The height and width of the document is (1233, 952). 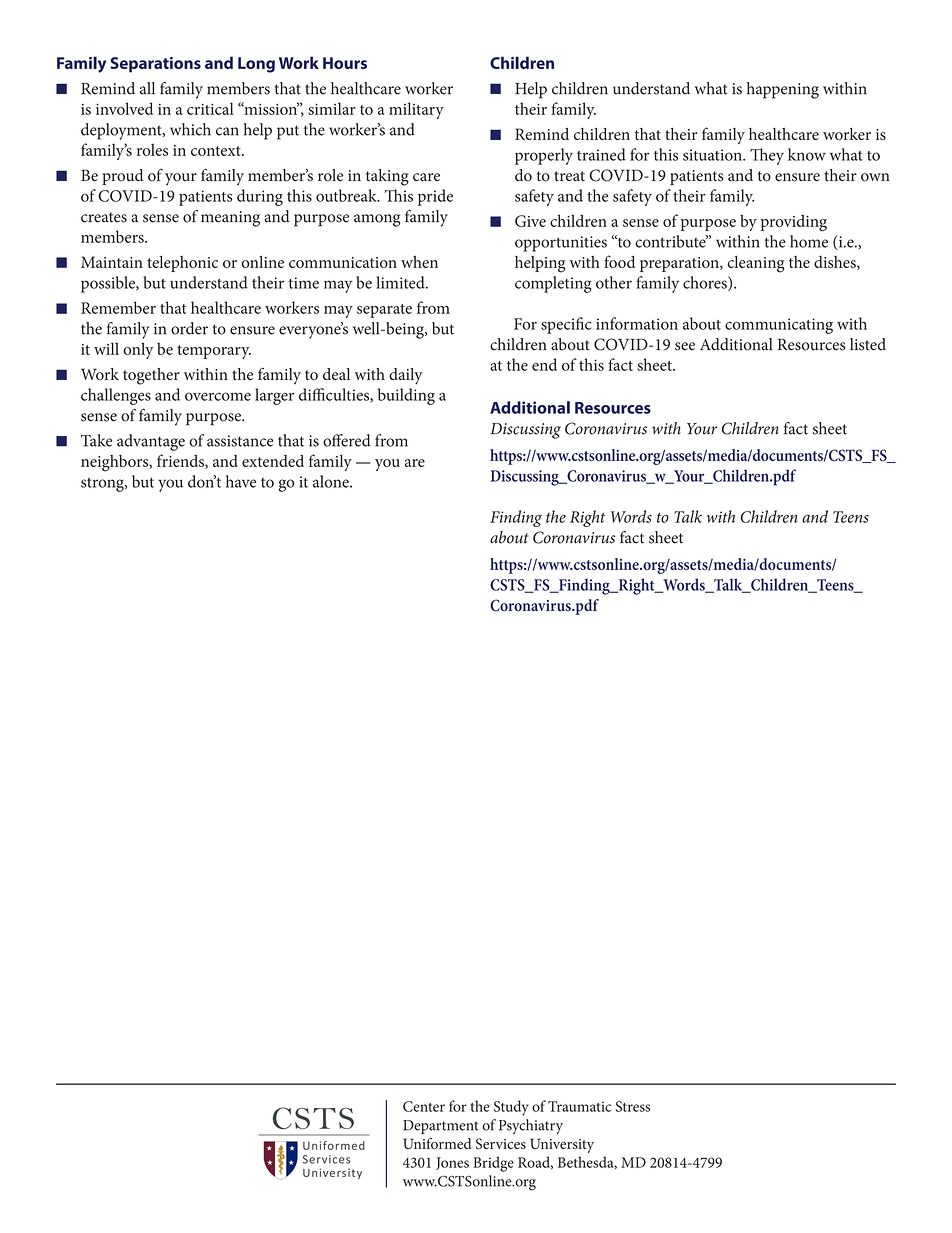 What do you see at coordinates (416, 110) in the document?
I see `military` at bounding box center [416, 110].
